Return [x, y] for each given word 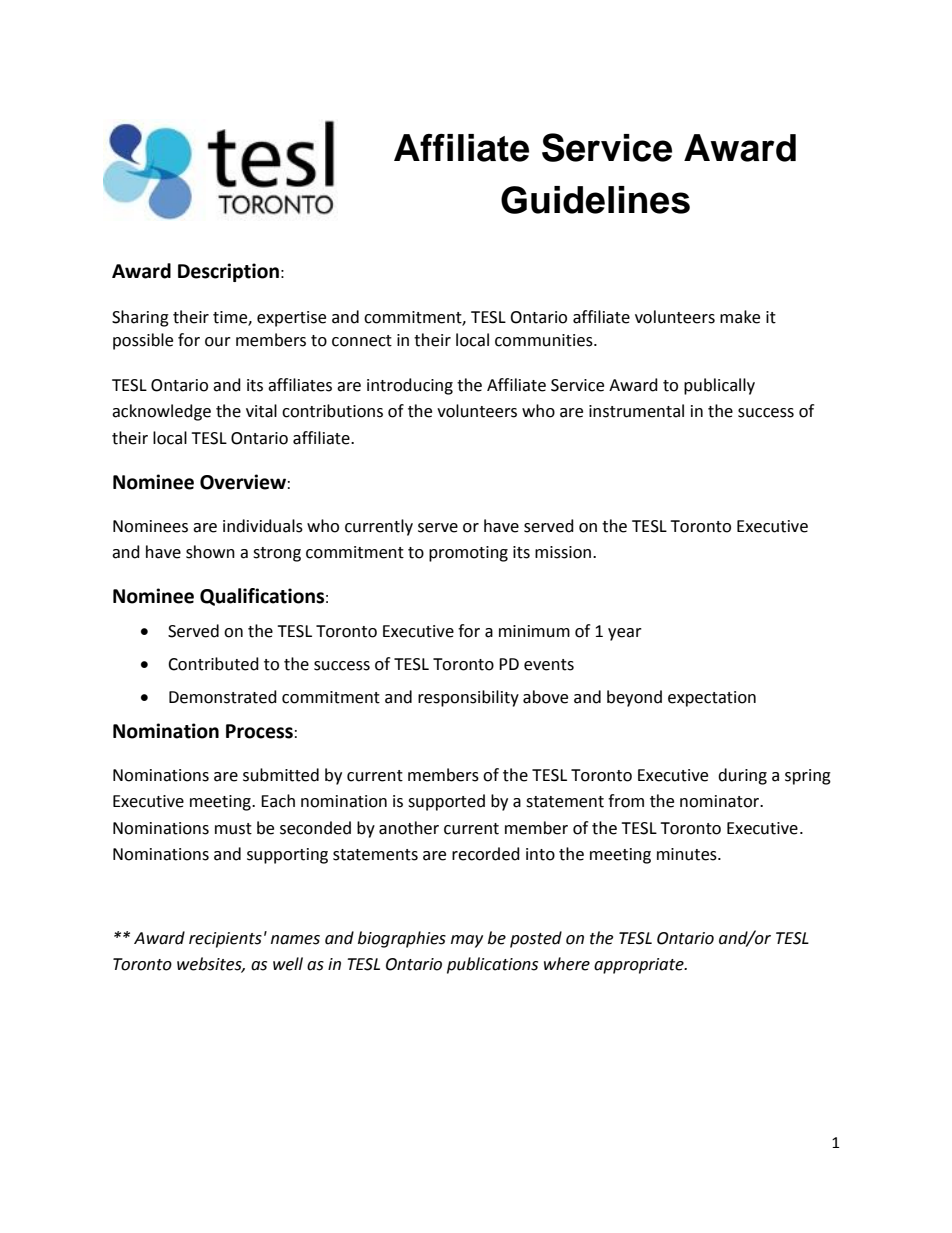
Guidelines [595, 200]
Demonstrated [223, 697]
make [740, 317]
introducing [410, 386]
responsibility [468, 698]
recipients [225, 940]
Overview [243, 482]
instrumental [636, 411]
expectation [712, 699]
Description [228, 272]
